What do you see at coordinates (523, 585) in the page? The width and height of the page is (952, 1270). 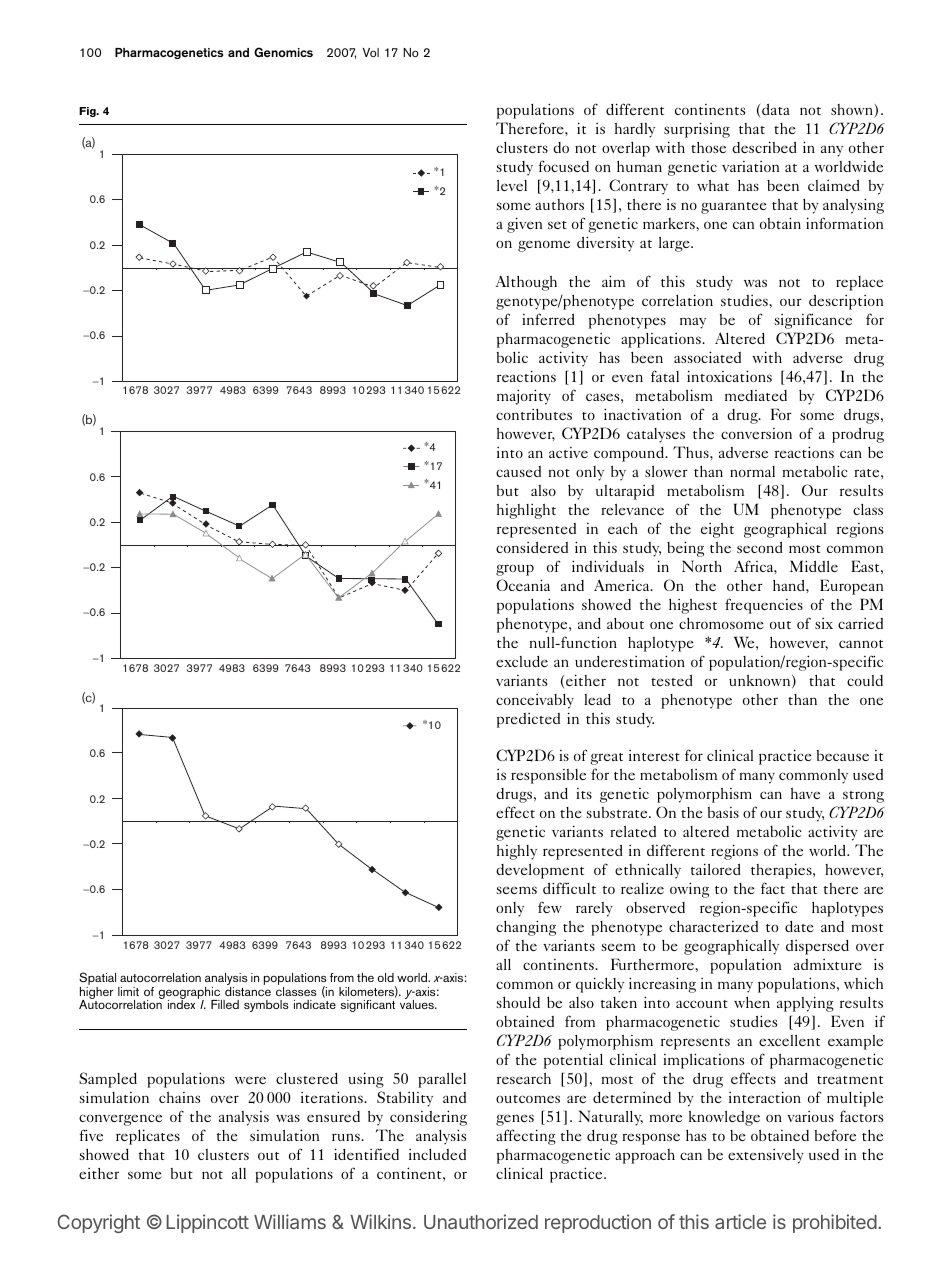 I see `Oceania` at bounding box center [523, 585].
